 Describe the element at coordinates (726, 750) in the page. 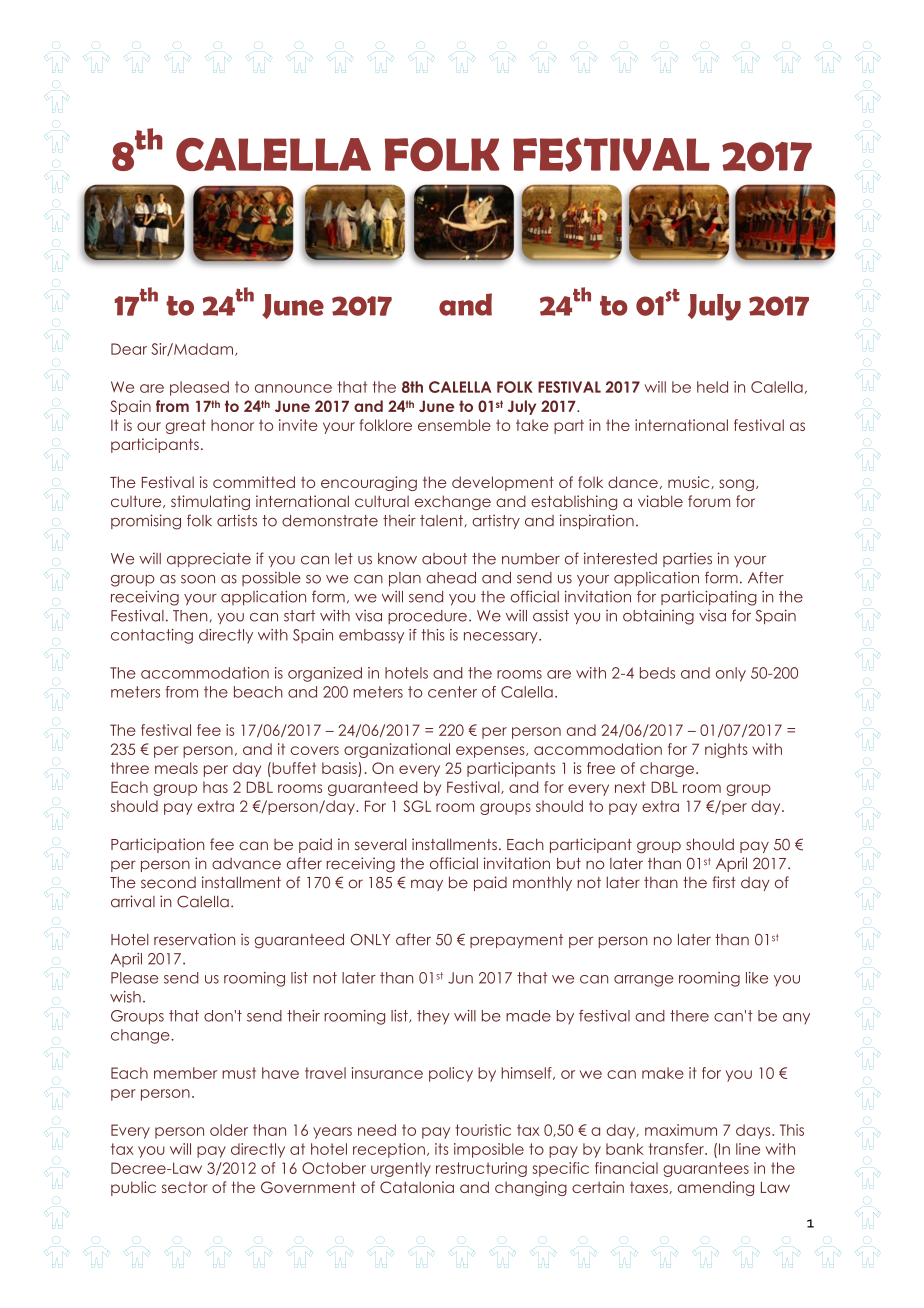

I see `nights` at that location.
